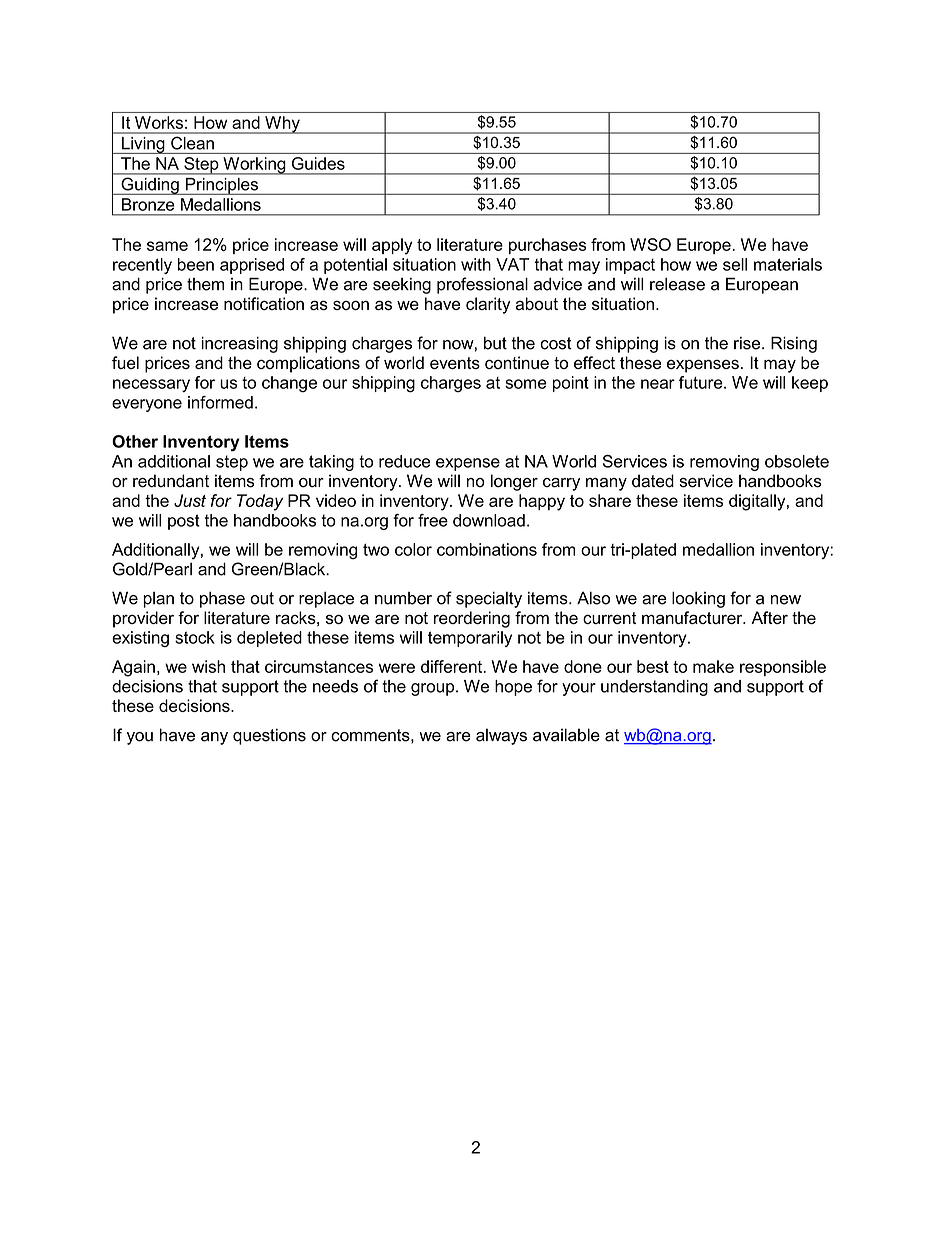 The height and width of the document is (1233, 952). What do you see at coordinates (151, 385) in the document?
I see `necessary` at bounding box center [151, 385].
